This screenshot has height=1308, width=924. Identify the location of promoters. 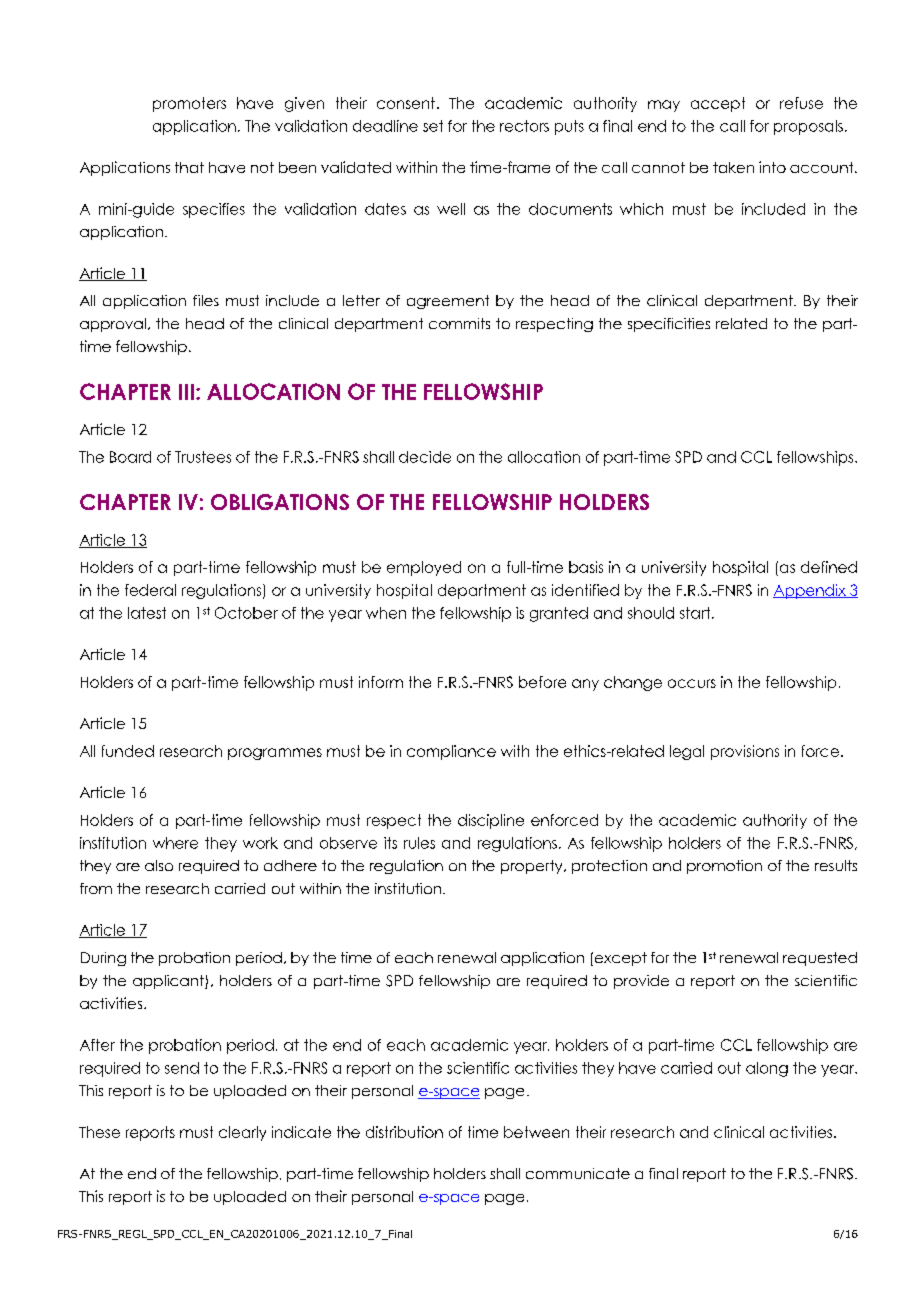
(189, 104).
